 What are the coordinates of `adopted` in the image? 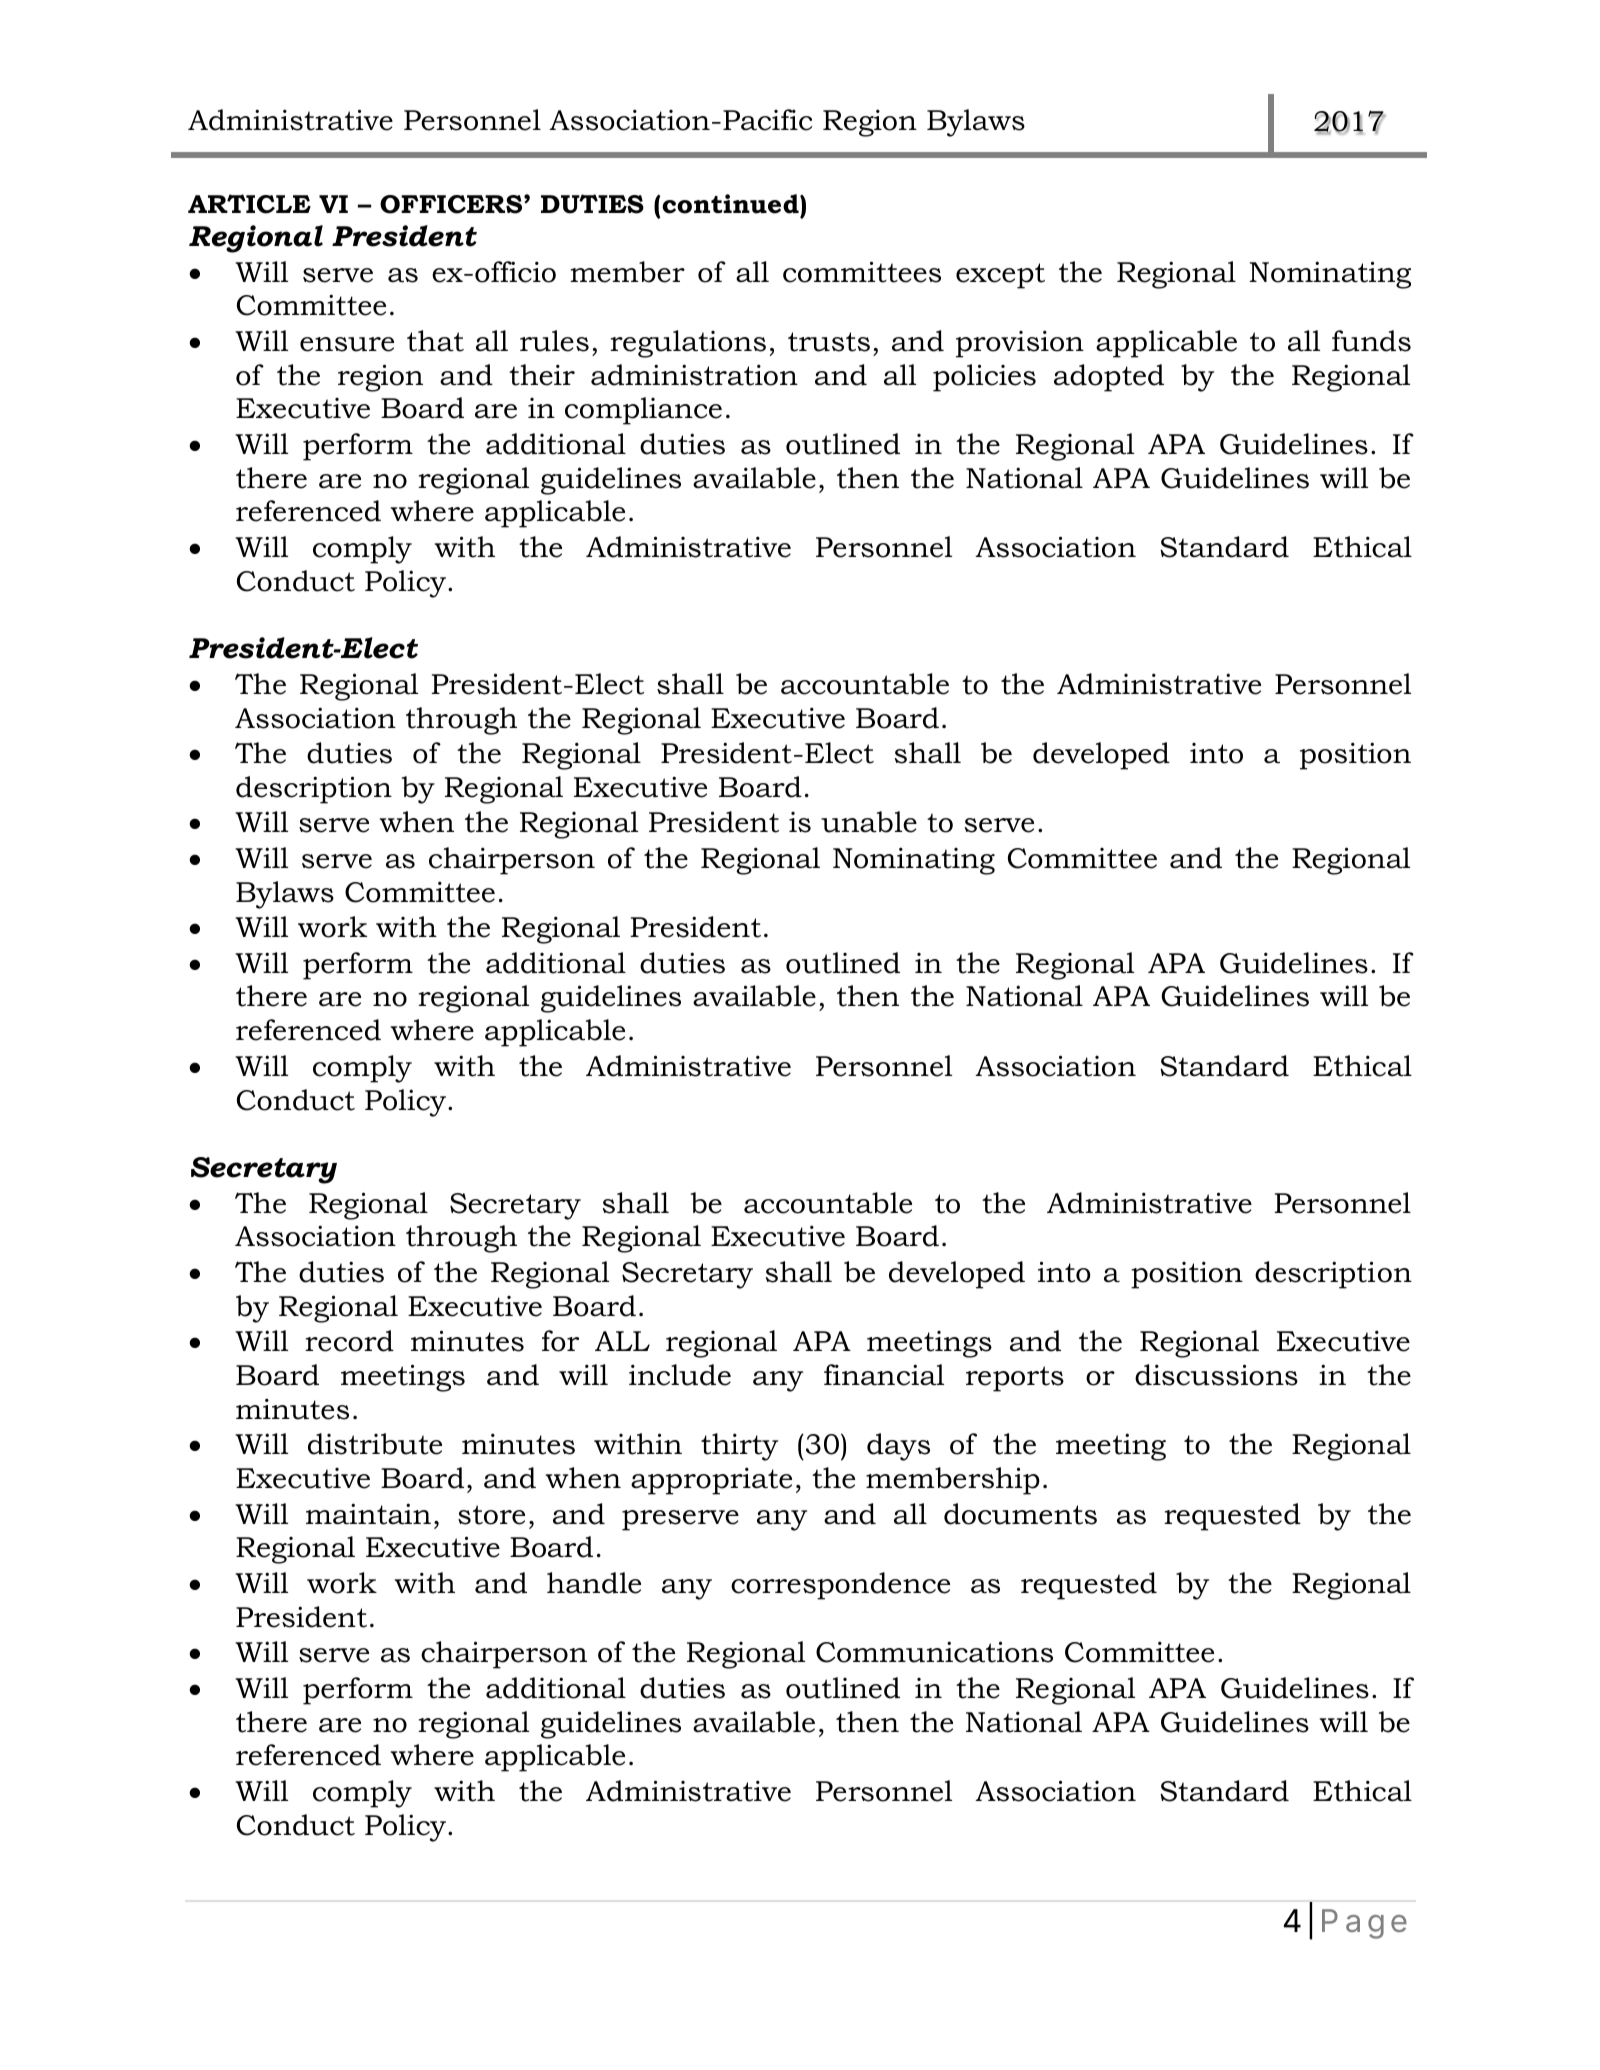 It's located at (1109, 378).
